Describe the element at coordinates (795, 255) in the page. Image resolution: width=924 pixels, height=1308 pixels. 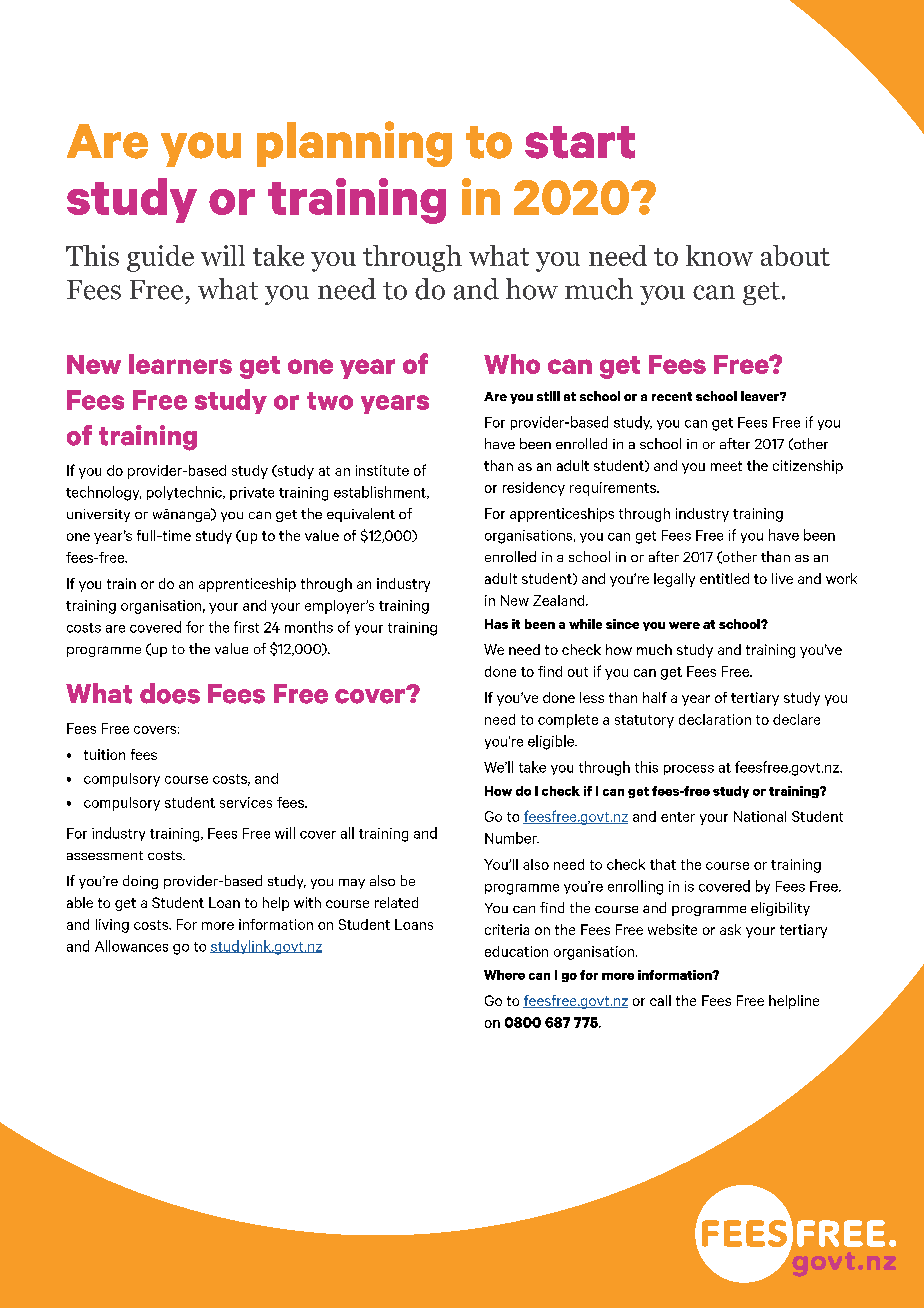
I see `about` at that location.
